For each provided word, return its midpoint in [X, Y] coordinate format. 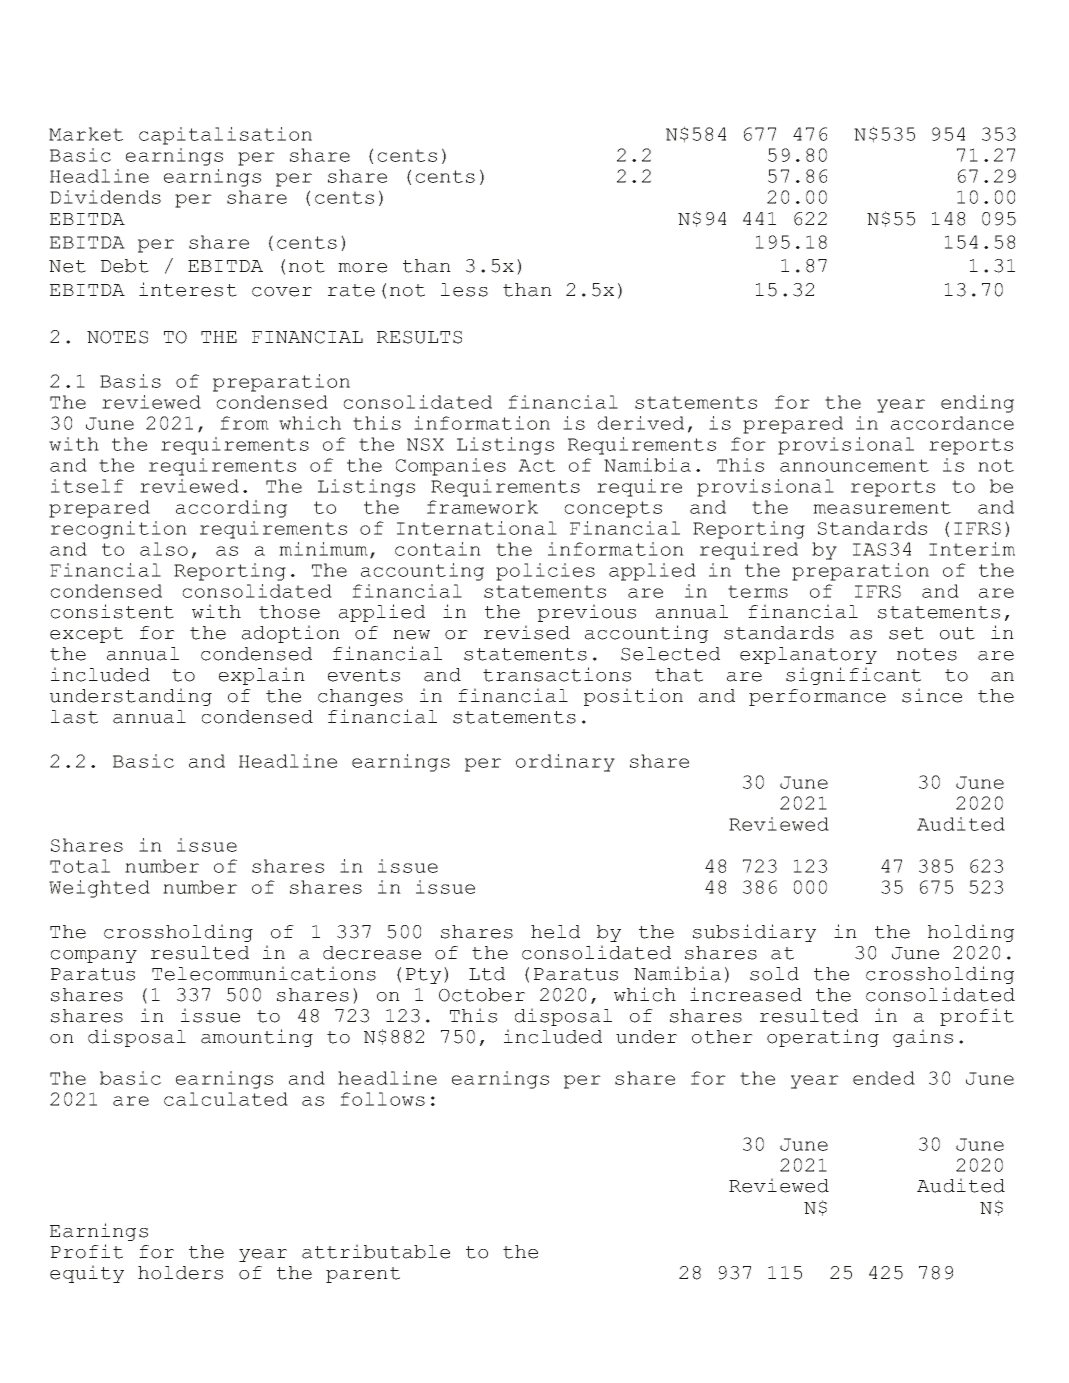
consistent [112, 611]
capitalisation [225, 136]
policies [545, 572]
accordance [952, 423]
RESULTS [419, 337]
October [482, 995]
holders [180, 1273]
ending [977, 404]
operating [823, 1038]
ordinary [565, 763]
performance [817, 697]
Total [80, 866]
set [906, 633]
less [464, 290]
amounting [257, 1038]
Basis [130, 381]
